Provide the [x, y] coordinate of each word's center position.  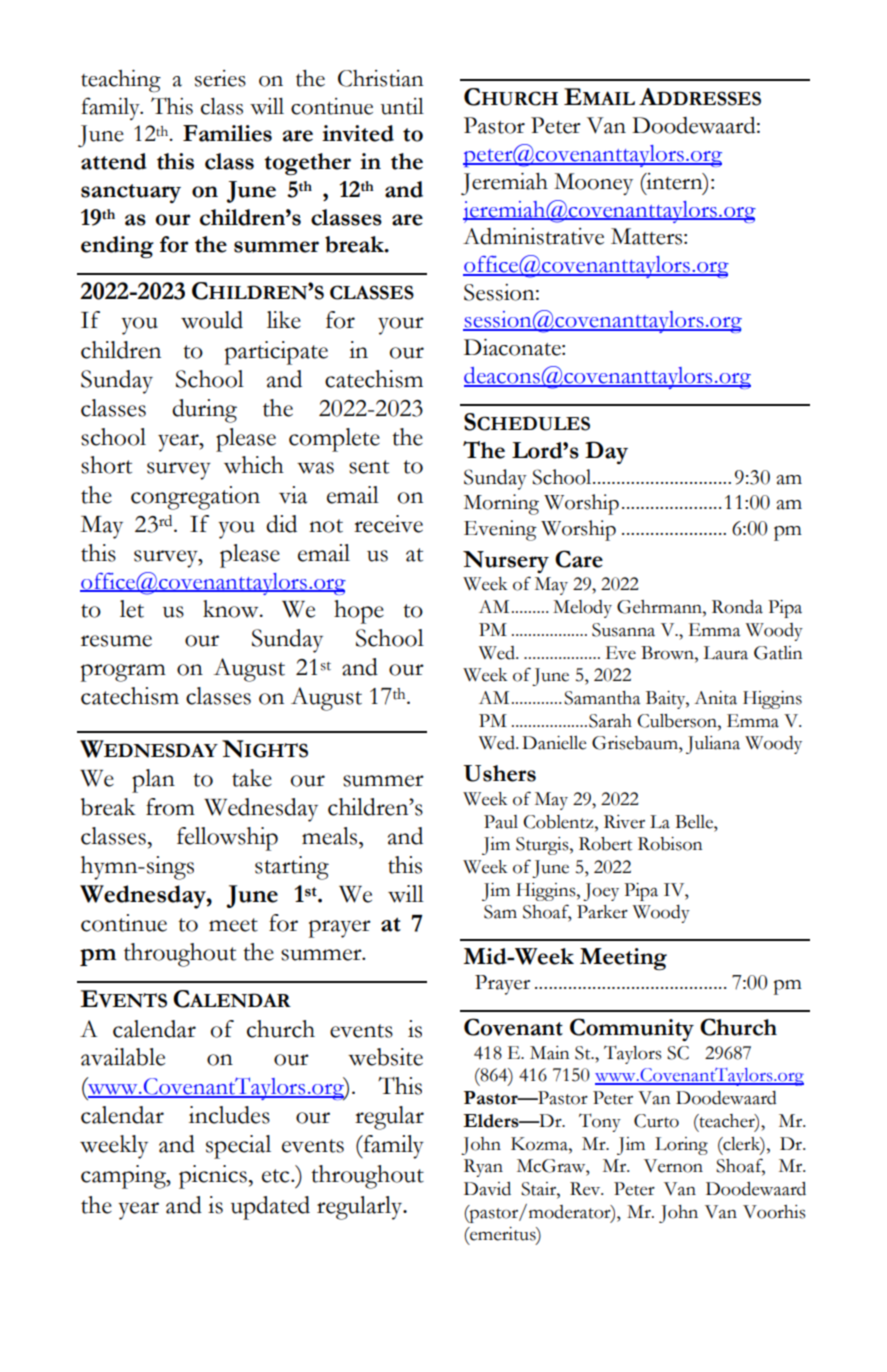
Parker [602, 912]
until [402, 106]
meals [329, 836]
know [232, 609]
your [401, 326]
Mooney [593, 184]
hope [359, 612]
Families [227, 133]
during [204, 411]
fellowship [227, 839]
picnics [213, 1177]
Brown [668, 653]
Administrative [533, 236]
